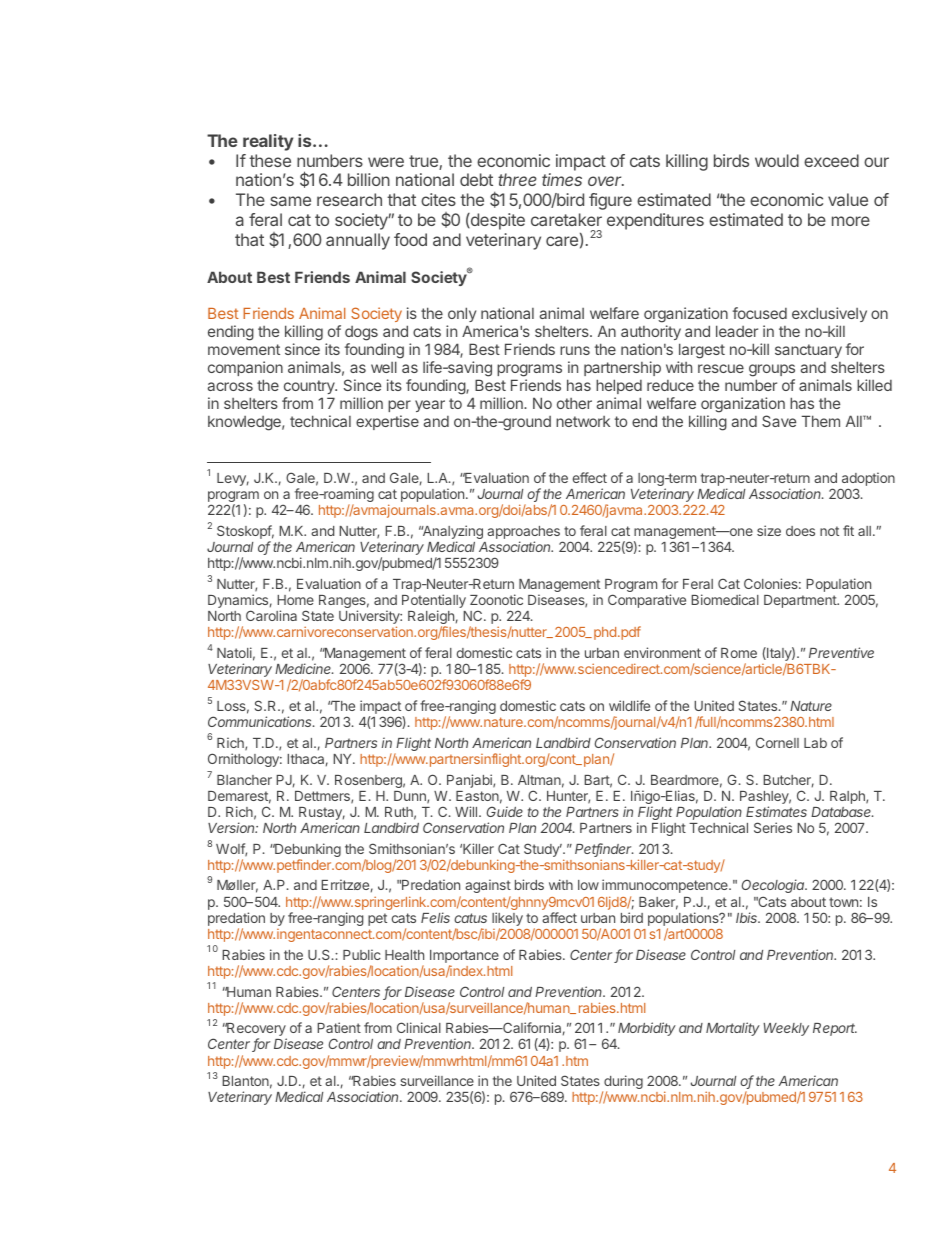 Image resolution: width=952 pixels, height=1233 pixels. Describe the element at coordinates (339, 1027) in the document. I see `Patient` at that location.
